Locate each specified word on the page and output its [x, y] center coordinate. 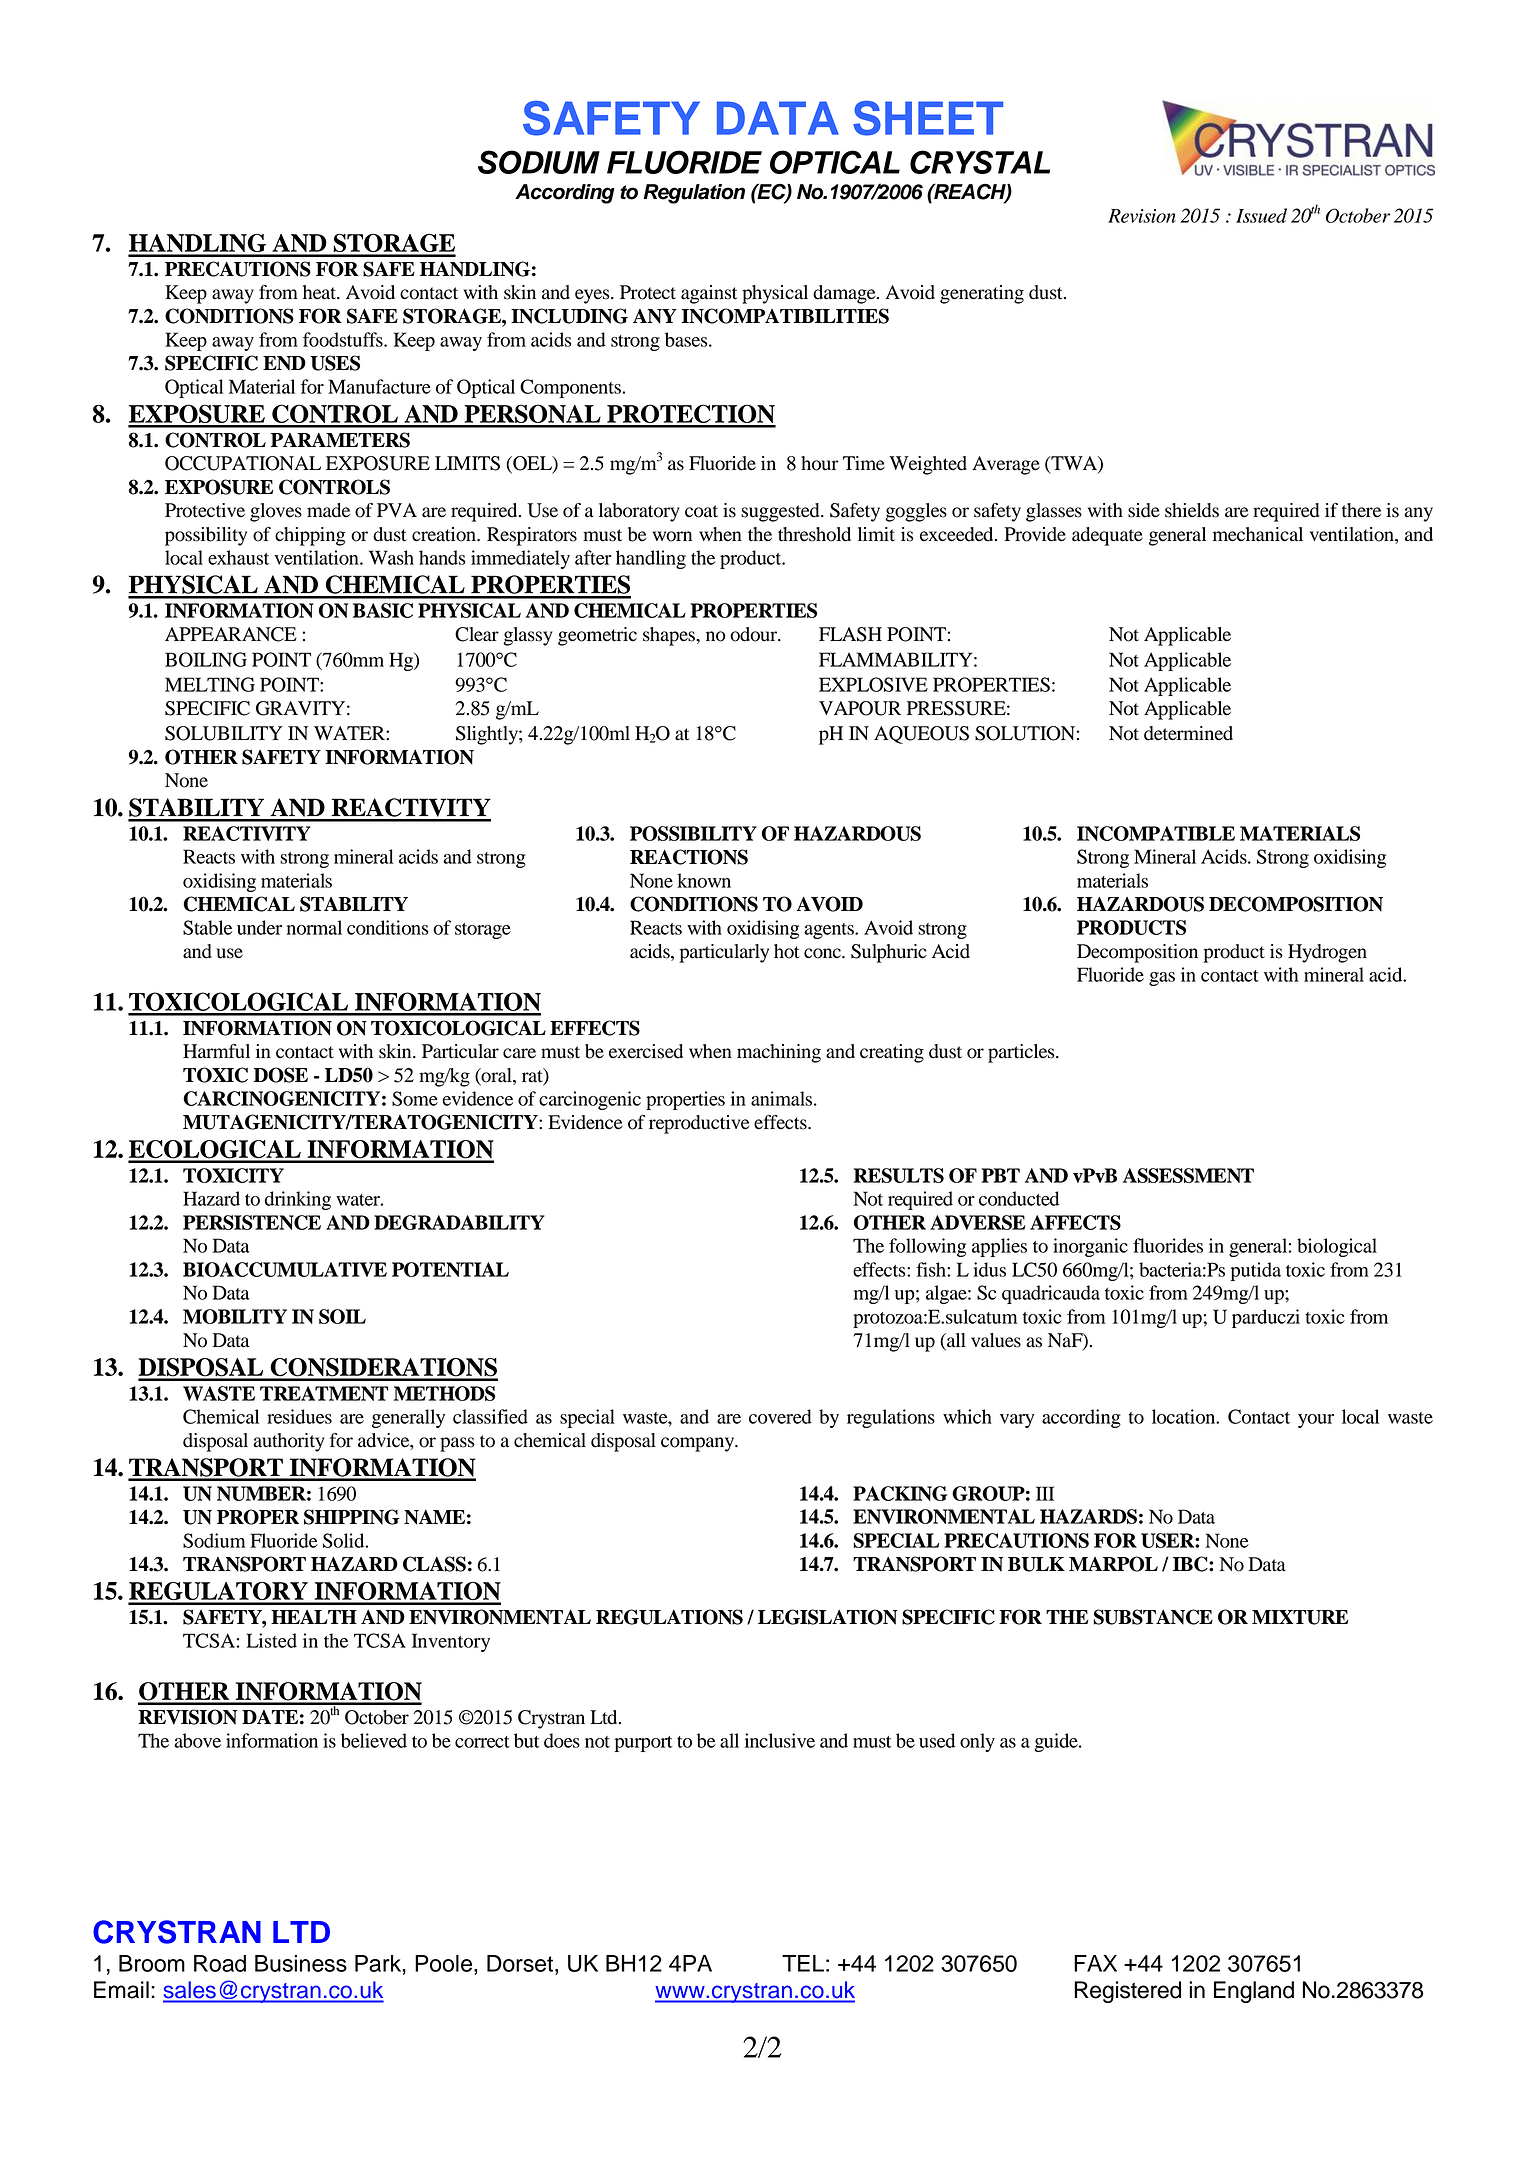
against [709, 294]
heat [320, 292]
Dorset [521, 1963]
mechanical [1258, 534]
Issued [1261, 215]
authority [289, 1442]
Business [301, 1963]
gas [1162, 979]
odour [755, 634]
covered [780, 1416]
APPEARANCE [231, 634]
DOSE [281, 1075]
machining [779, 1053]
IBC [1191, 1564]
